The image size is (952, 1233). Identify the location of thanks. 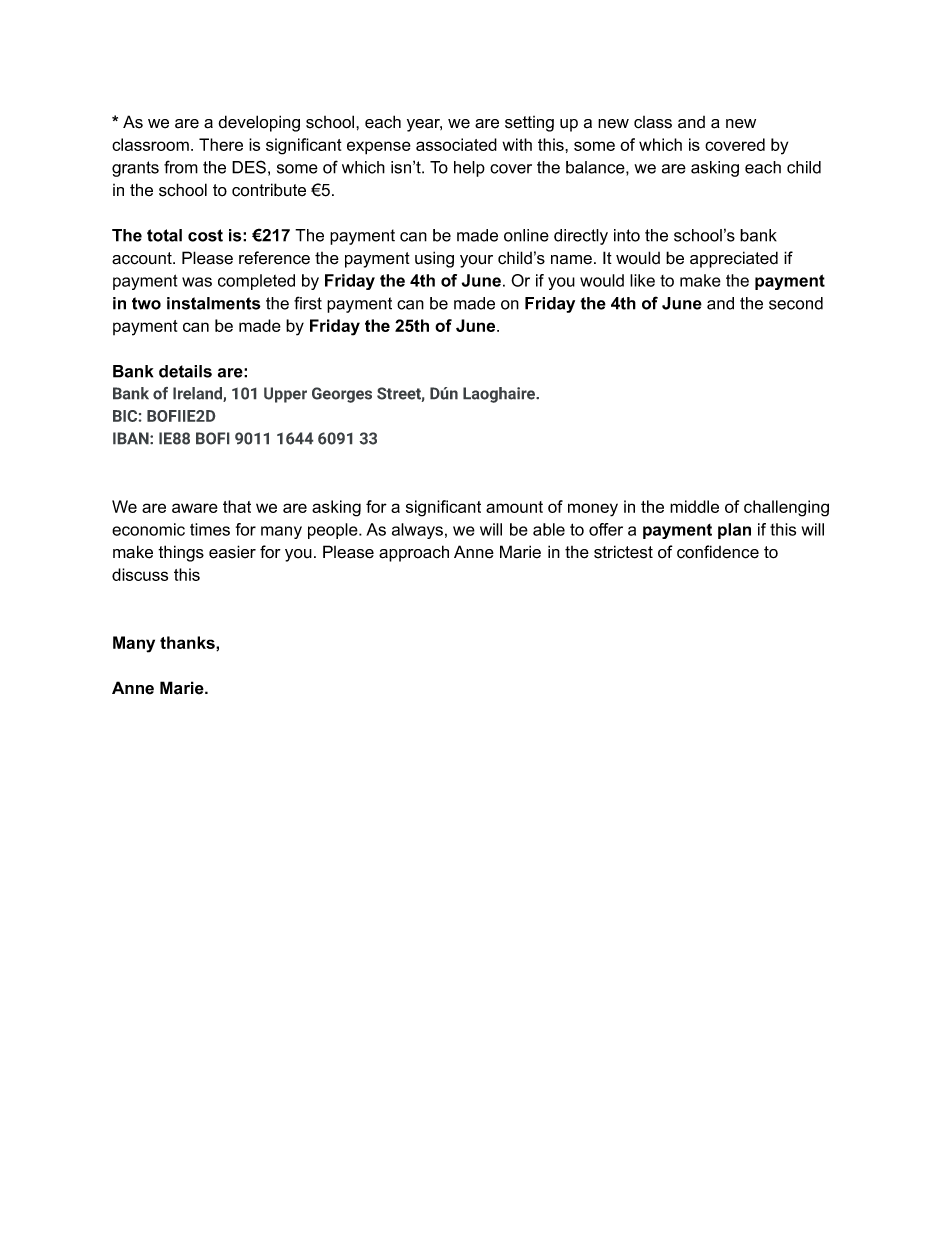
(188, 643).
